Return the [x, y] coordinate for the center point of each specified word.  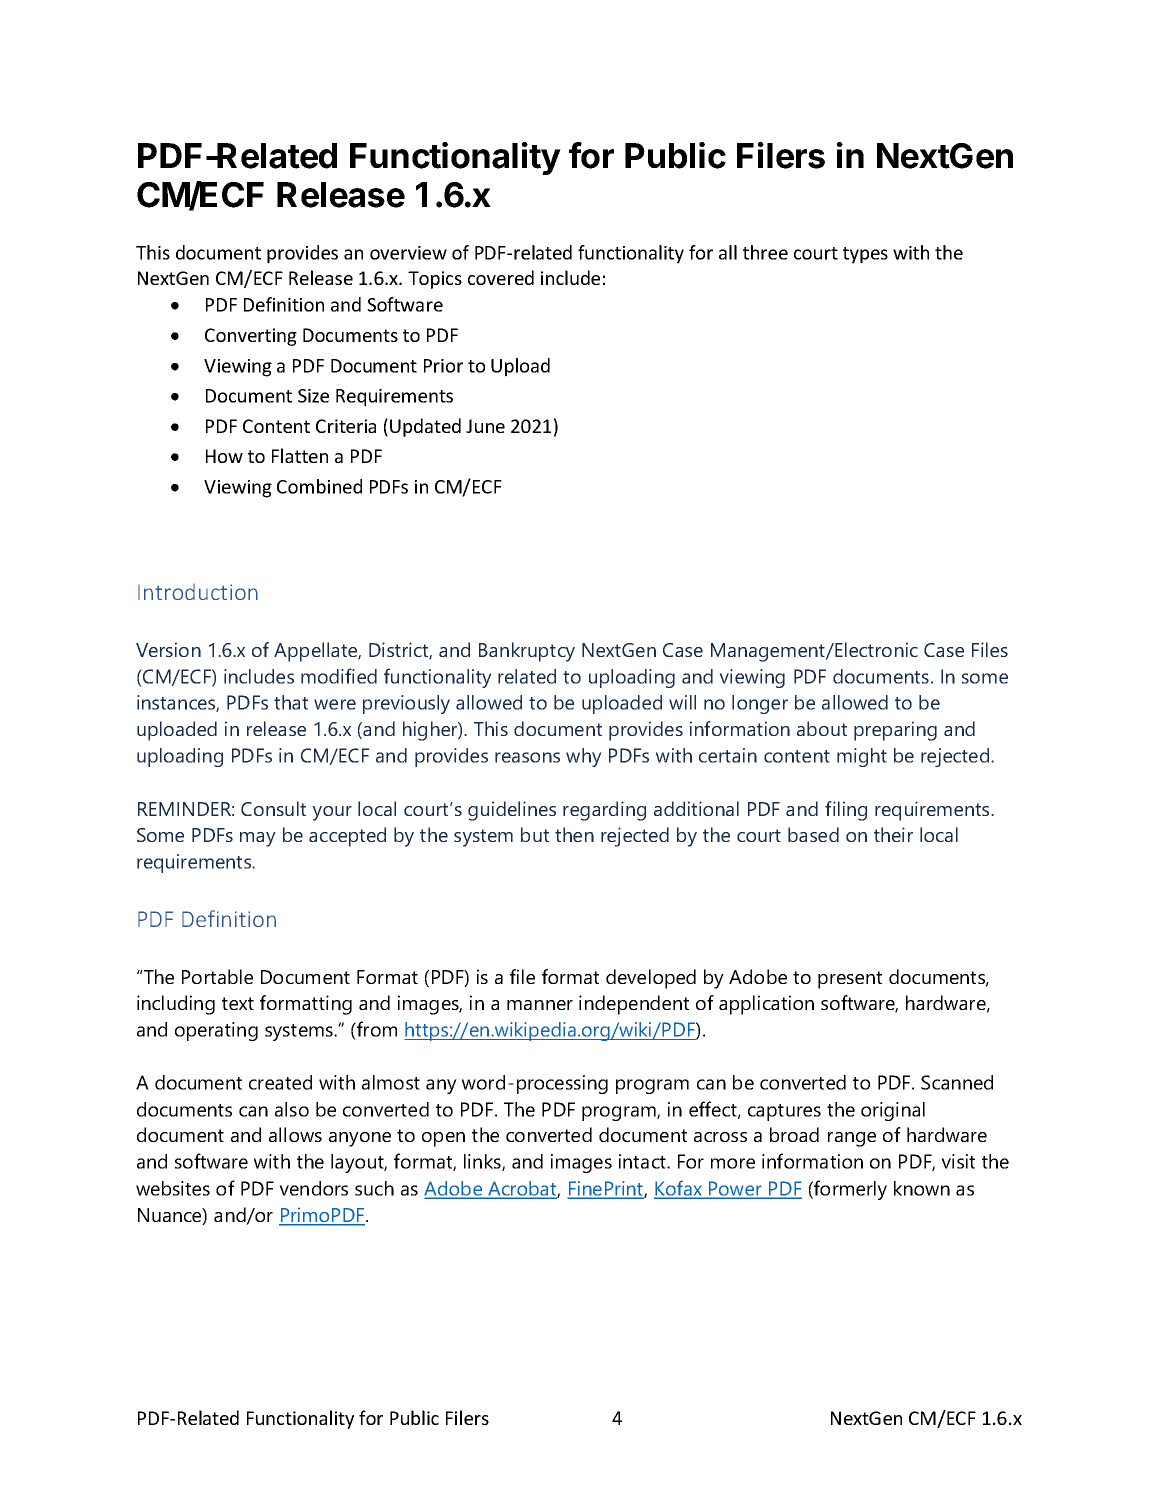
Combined [319, 486]
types [865, 255]
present [850, 980]
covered [501, 277]
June [485, 426]
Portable [217, 976]
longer [760, 704]
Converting [251, 337]
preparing [895, 731]
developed [651, 979]
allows [295, 1134]
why [584, 757]
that [291, 702]
